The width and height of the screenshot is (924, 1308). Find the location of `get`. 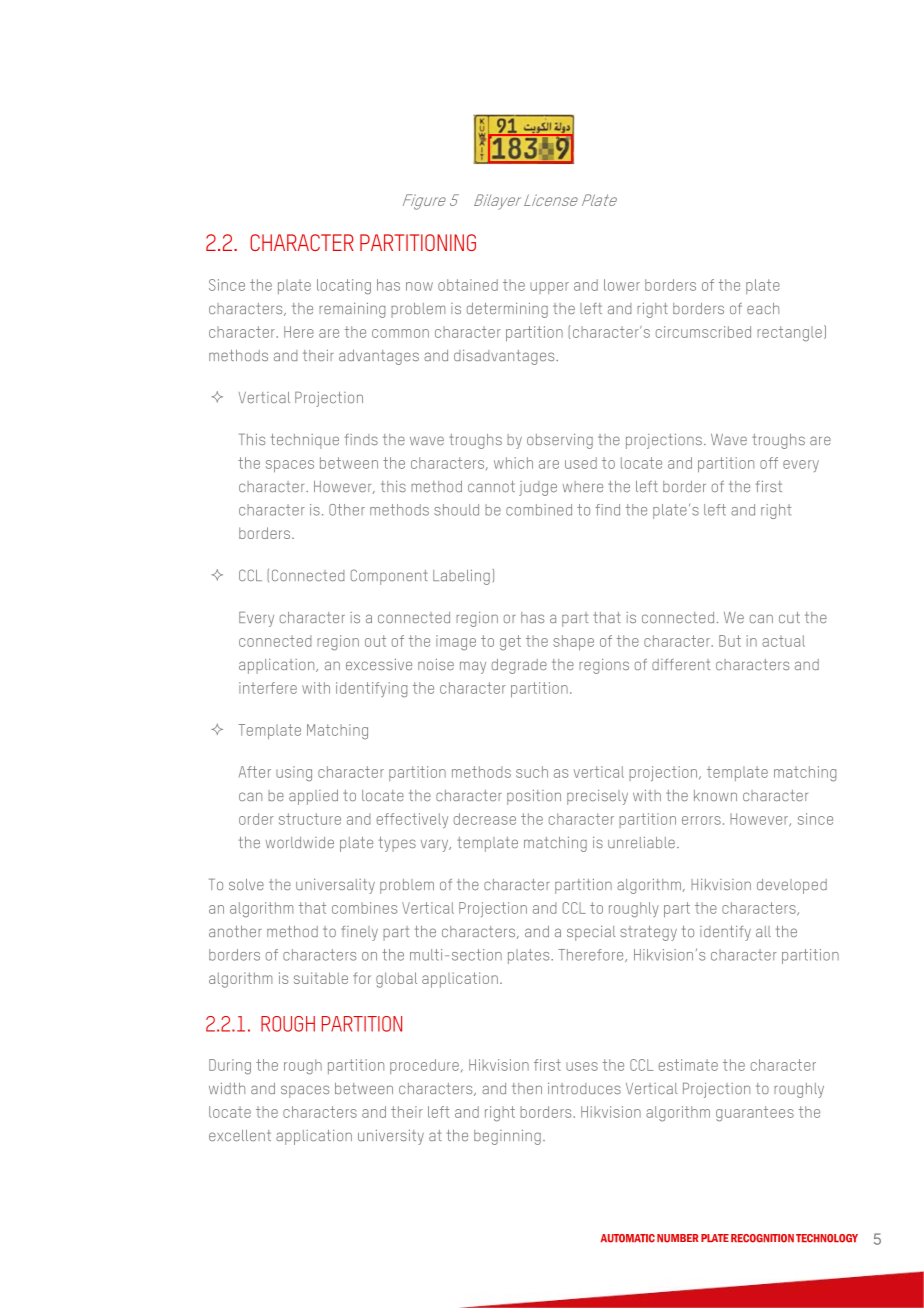

get is located at coordinates (510, 643).
